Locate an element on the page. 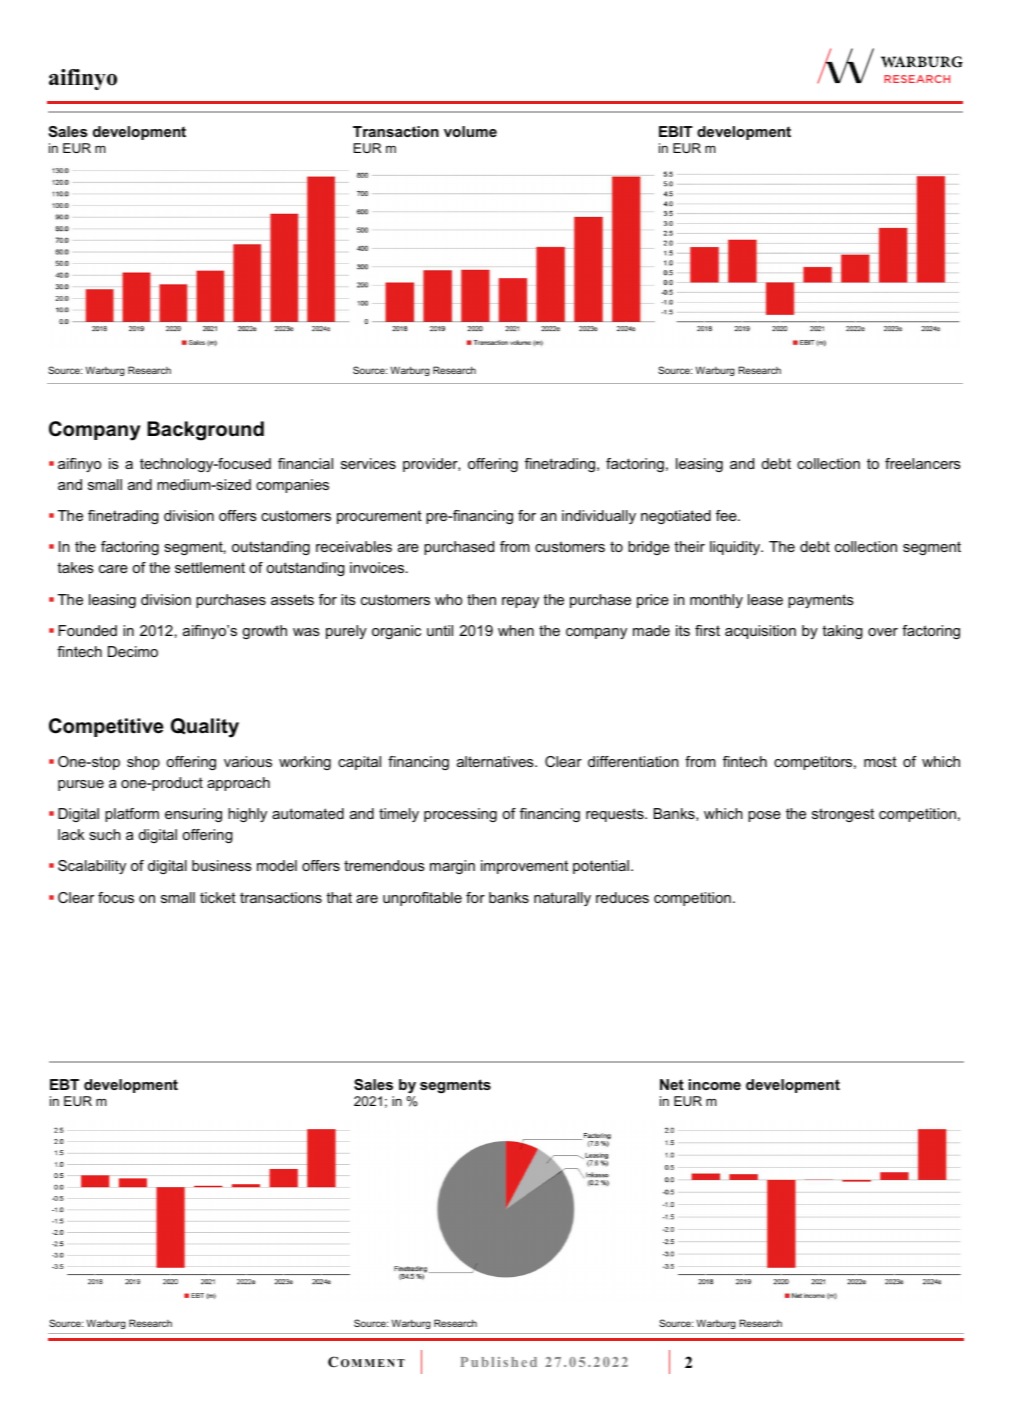 The width and height of the document is (1009, 1427). settlement is located at coordinates (210, 567).
